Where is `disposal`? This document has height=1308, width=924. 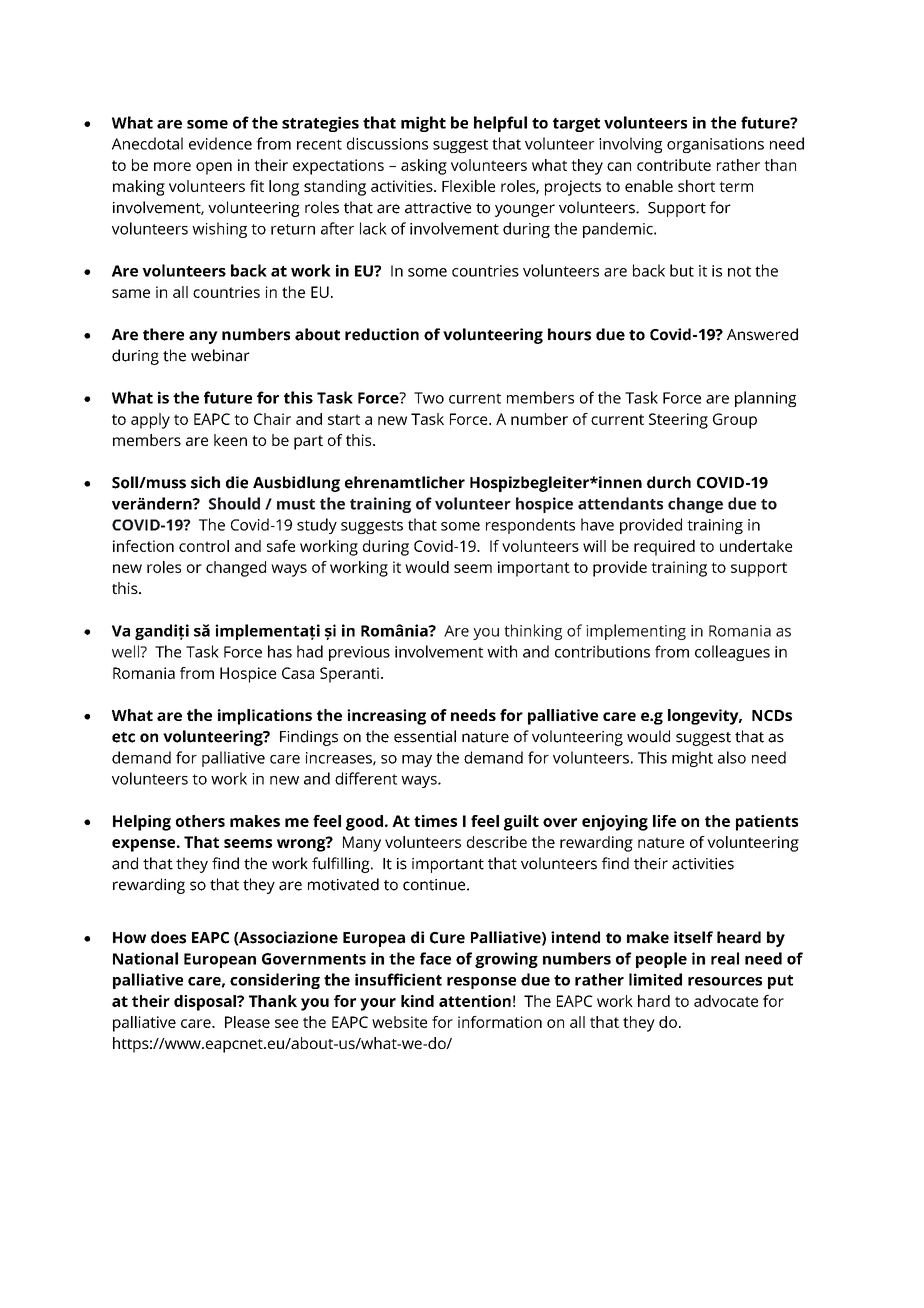 disposal is located at coordinates (206, 1003).
